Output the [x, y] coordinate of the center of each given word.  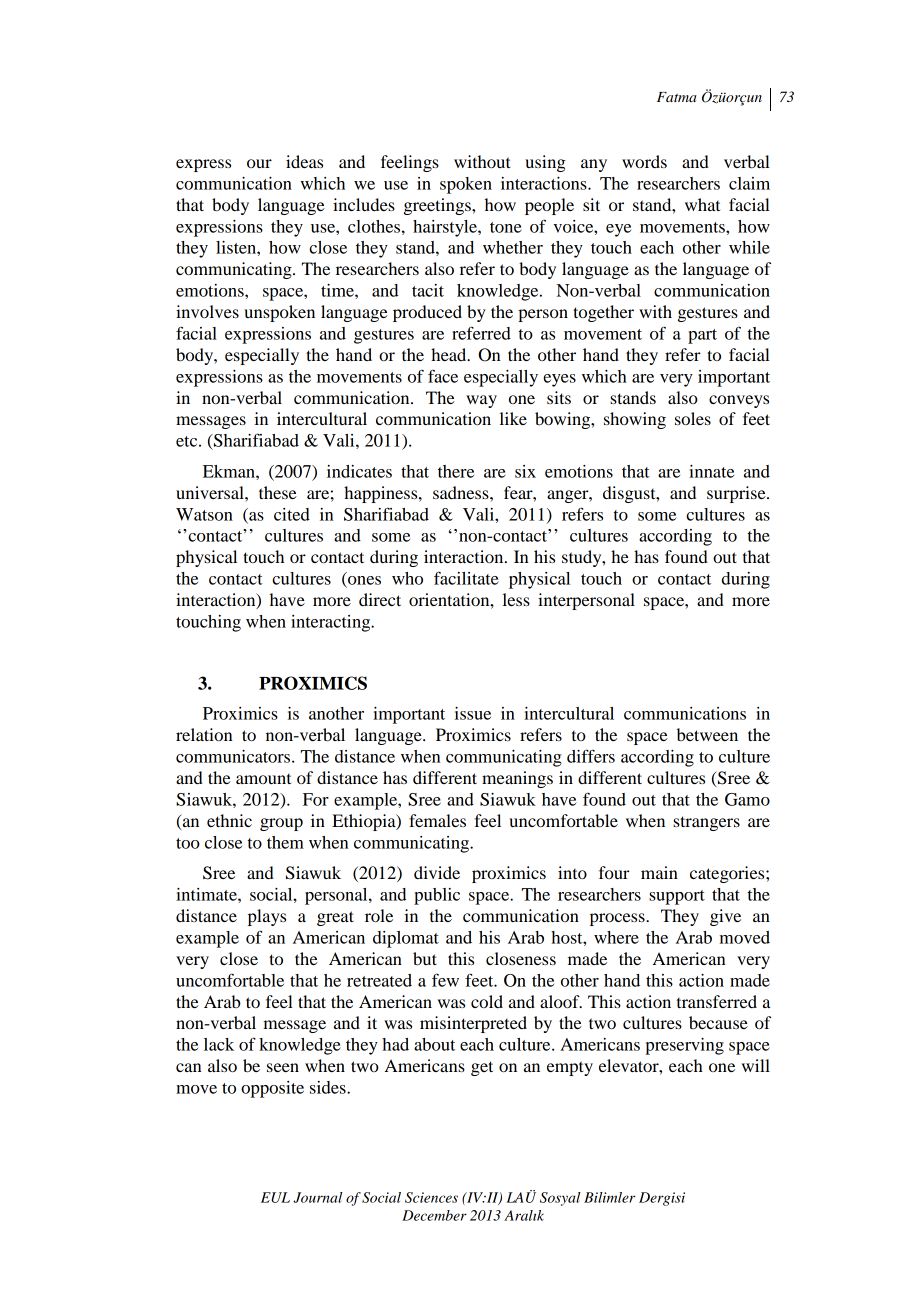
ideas [304, 161]
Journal [318, 1197]
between [707, 734]
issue [473, 713]
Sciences [431, 1197]
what [702, 204]
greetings [438, 206]
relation [204, 734]
